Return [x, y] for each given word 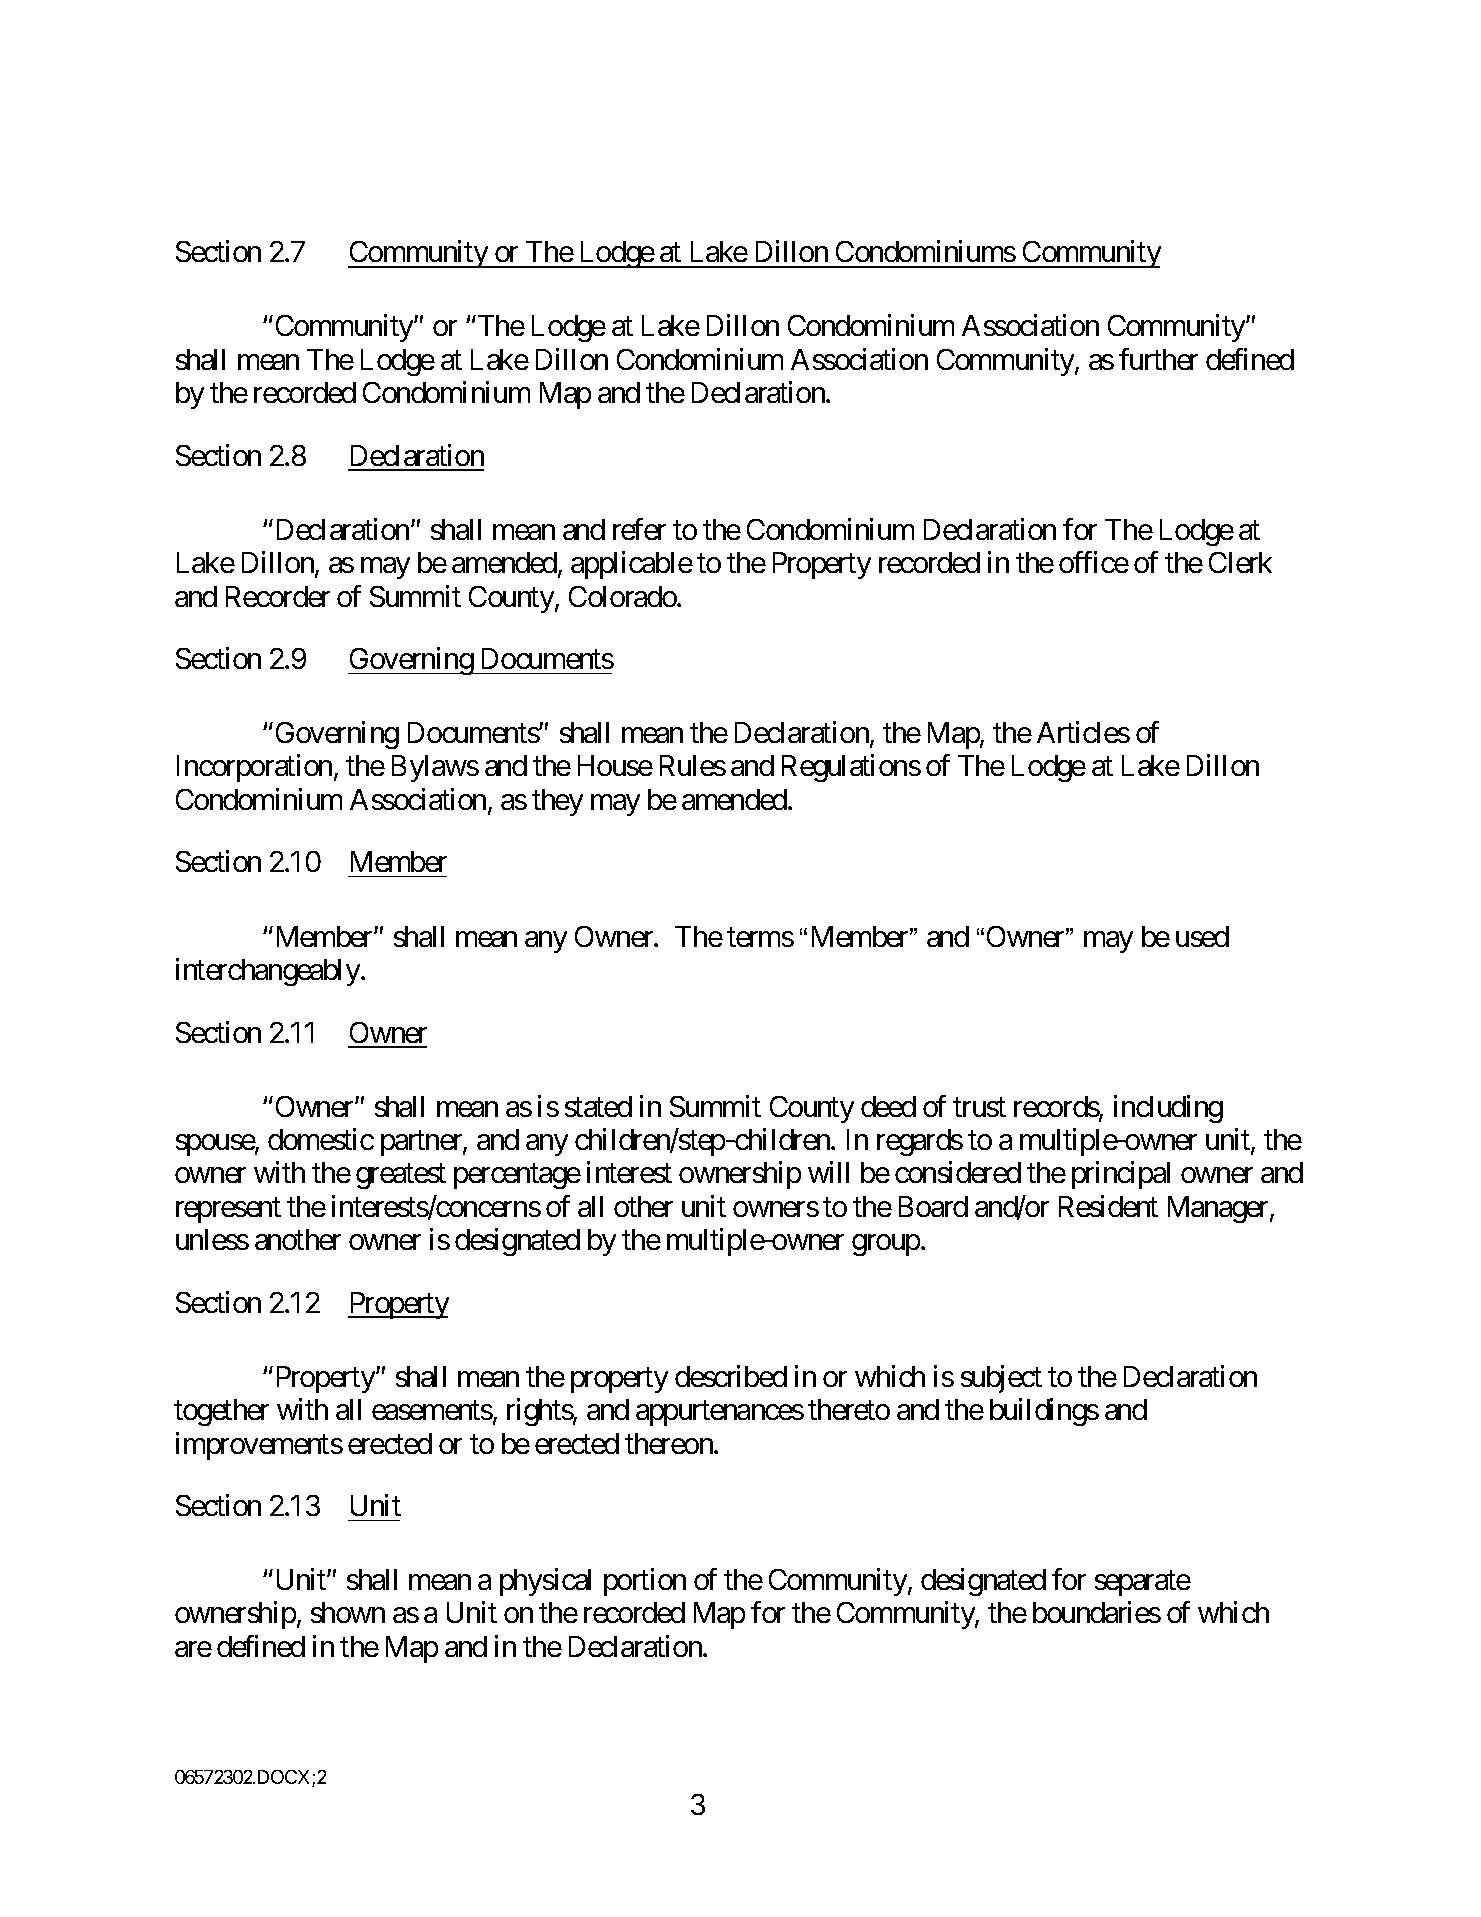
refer [639, 529]
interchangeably [269, 972]
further [1158, 359]
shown [348, 1612]
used [1202, 936]
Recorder [278, 596]
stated [598, 1106]
